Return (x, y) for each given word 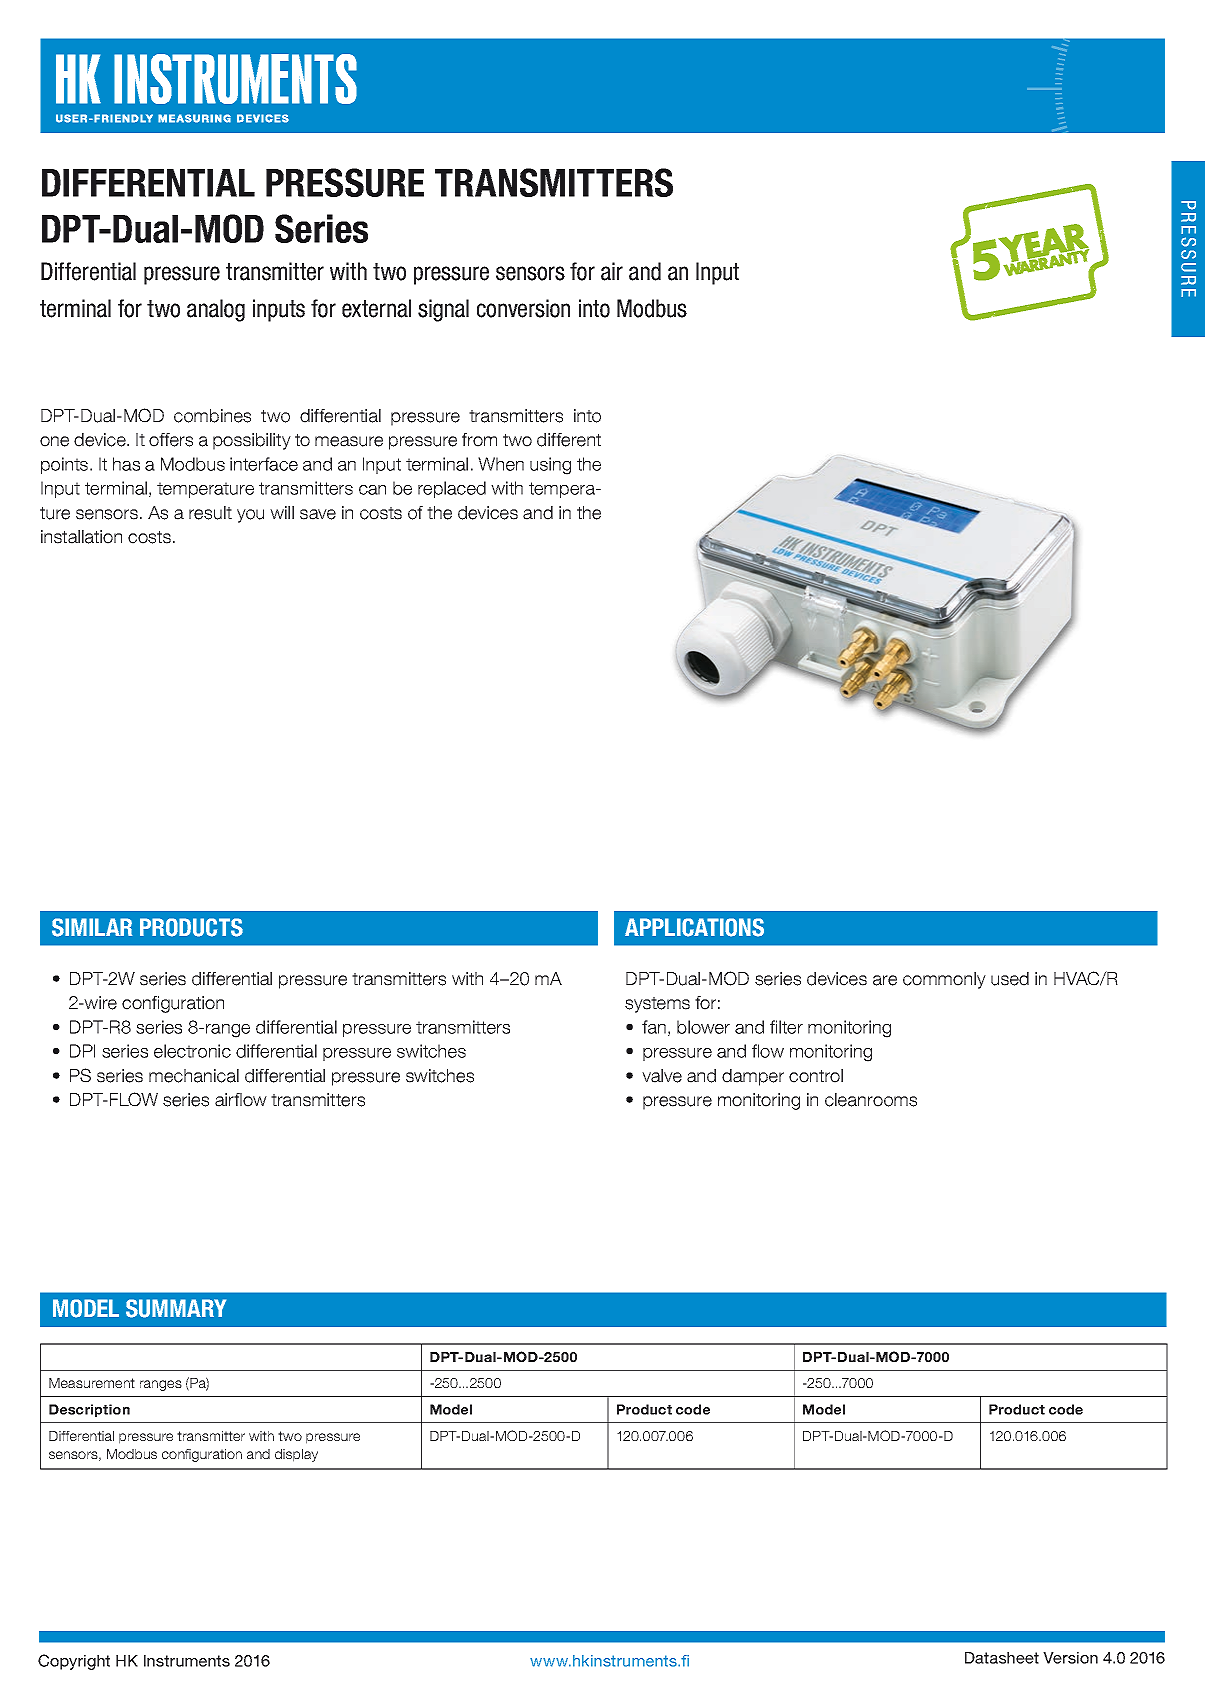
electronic (192, 1051)
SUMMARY (176, 1308)
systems (657, 1005)
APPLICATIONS (694, 927)
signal (443, 310)
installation (81, 537)
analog (216, 310)
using (550, 466)
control (816, 1076)
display (296, 1455)
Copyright (74, 1662)
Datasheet (1002, 1658)
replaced (452, 489)
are (885, 980)
